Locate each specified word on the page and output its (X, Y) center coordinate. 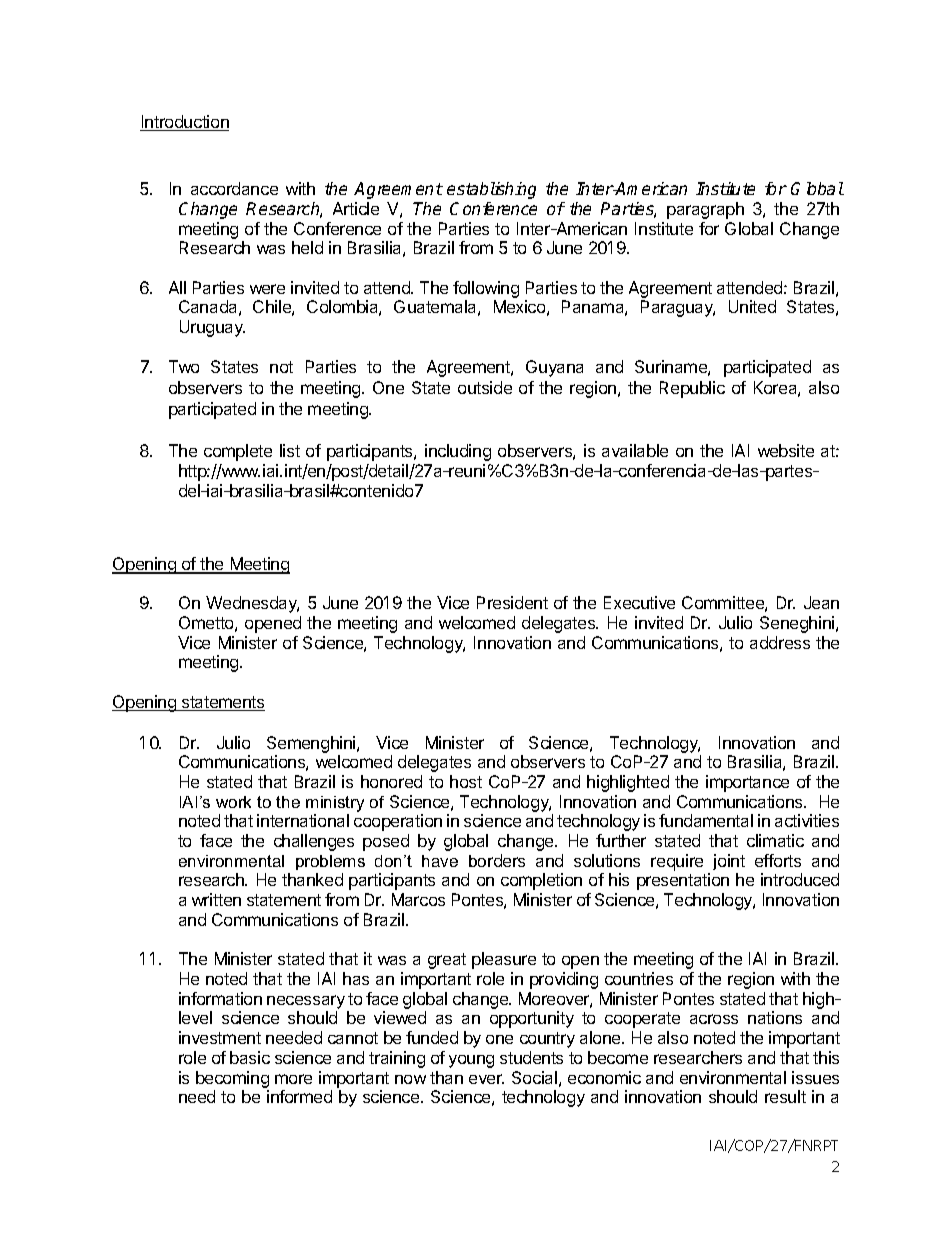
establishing (491, 190)
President (512, 602)
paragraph (705, 210)
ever (486, 1079)
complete (238, 452)
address (780, 642)
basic (250, 1057)
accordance (234, 188)
